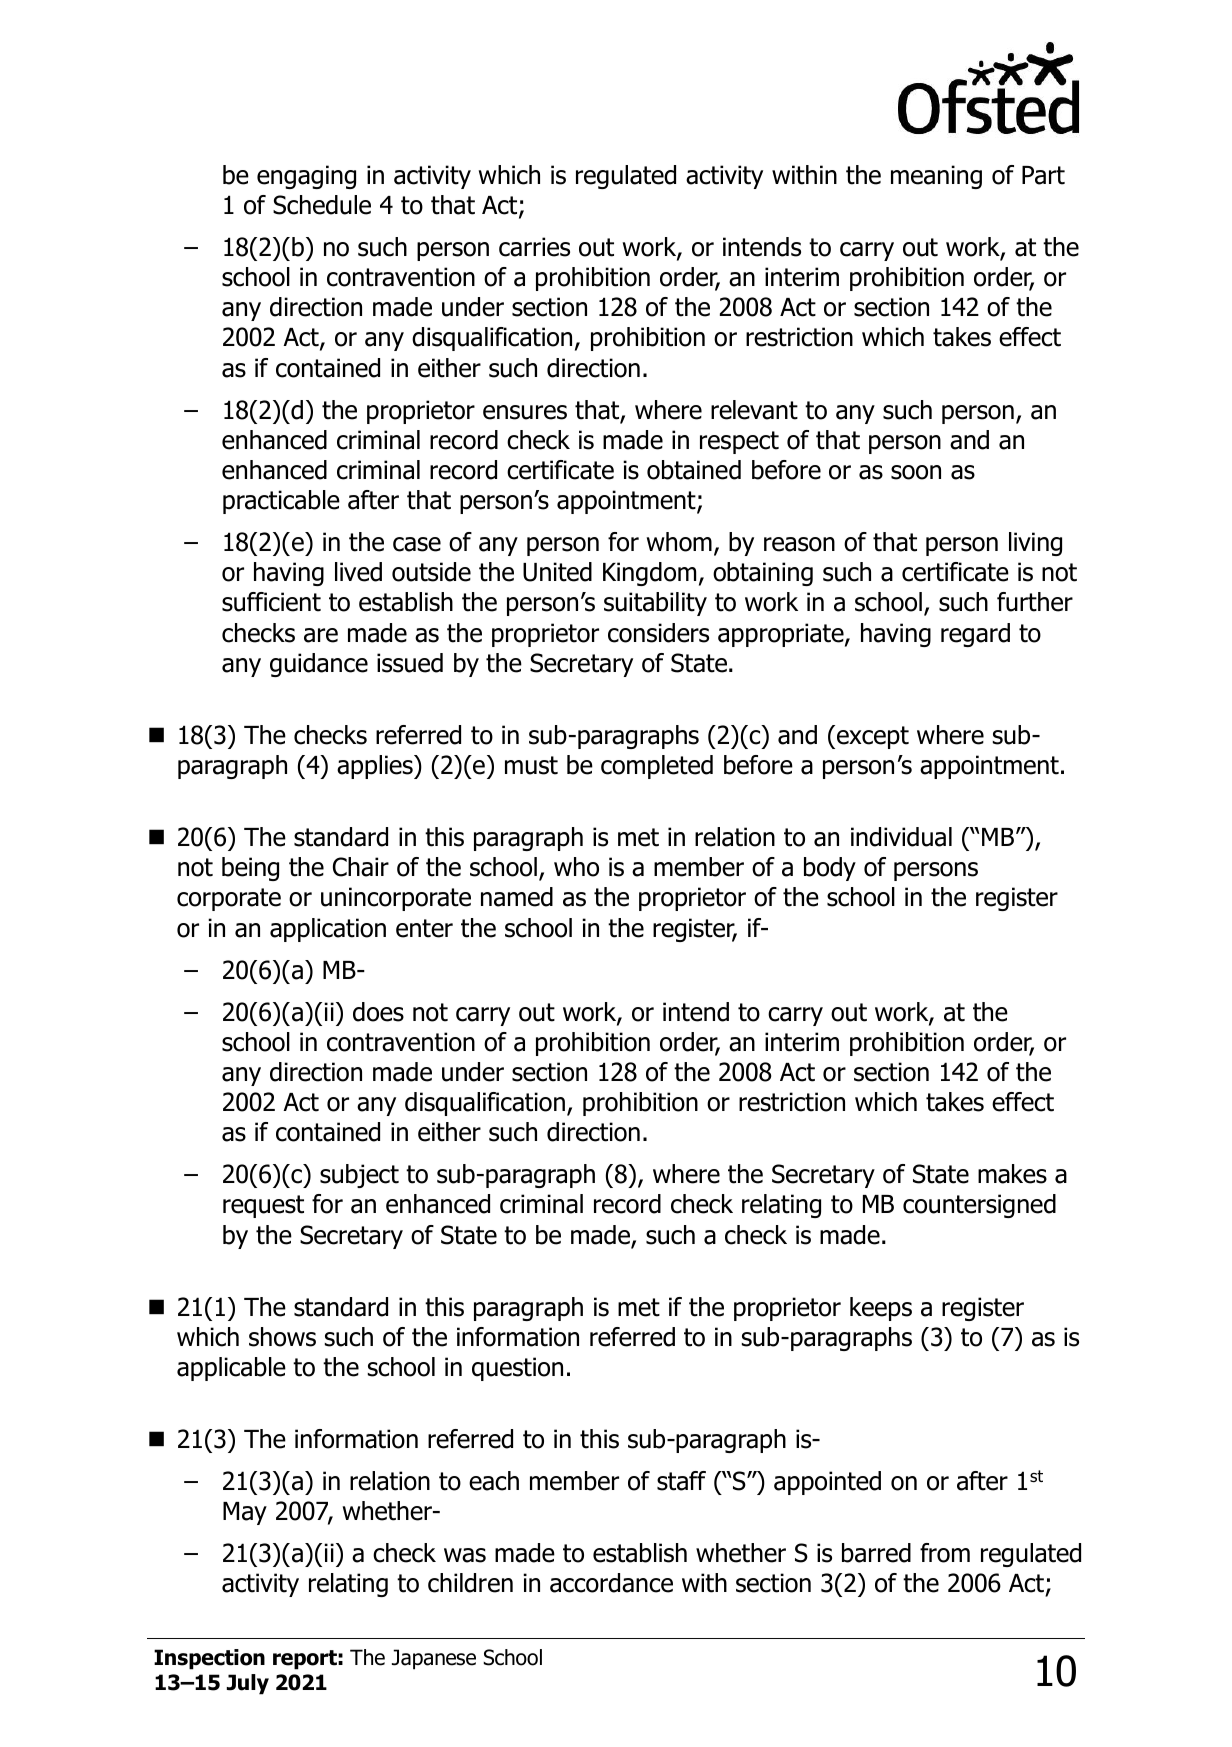 This screenshot has height=1747, width=1232. I want to click on meaning, so click(936, 177).
